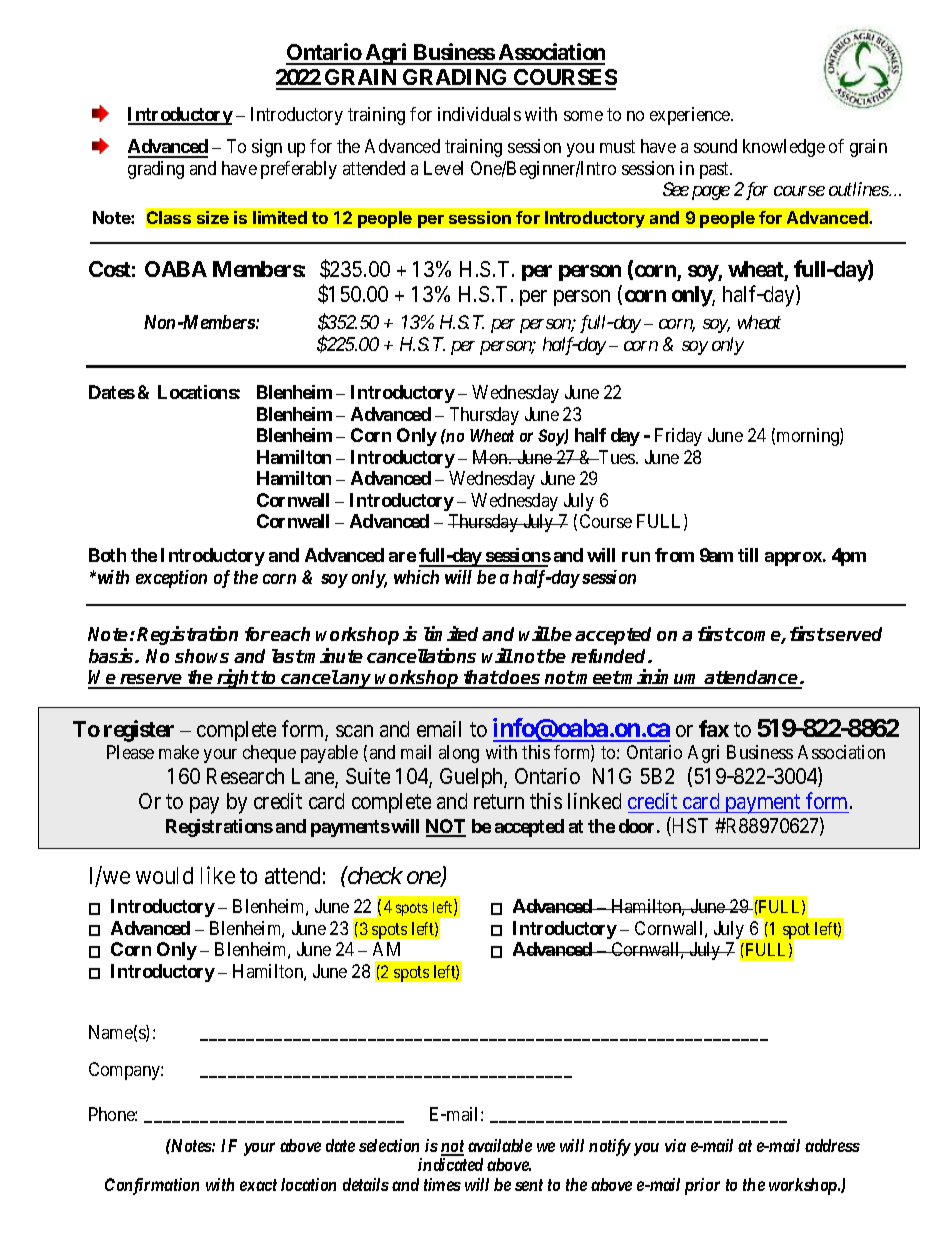  Describe the element at coordinates (500, 1145) in the image. I see `available` at that location.
